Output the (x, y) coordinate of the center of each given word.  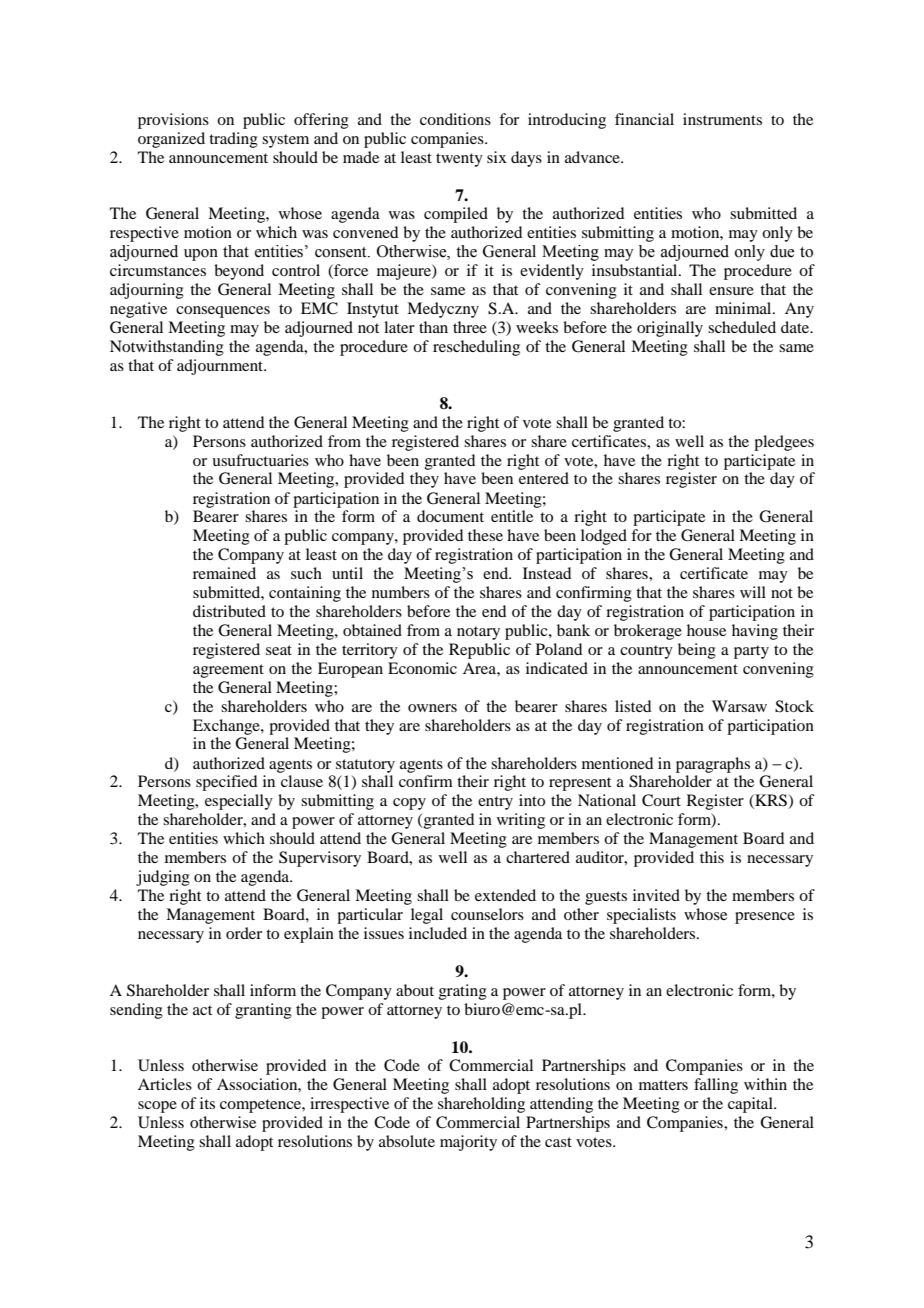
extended (505, 895)
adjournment (221, 367)
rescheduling (476, 348)
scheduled (742, 327)
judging (163, 878)
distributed (229, 611)
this (712, 857)
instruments (722, 119)
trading (233, 140)
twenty (459, 160)
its (207, 1103)
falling (716, 1086)
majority (468, 1143)
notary (478, 633)
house (706, 630)
